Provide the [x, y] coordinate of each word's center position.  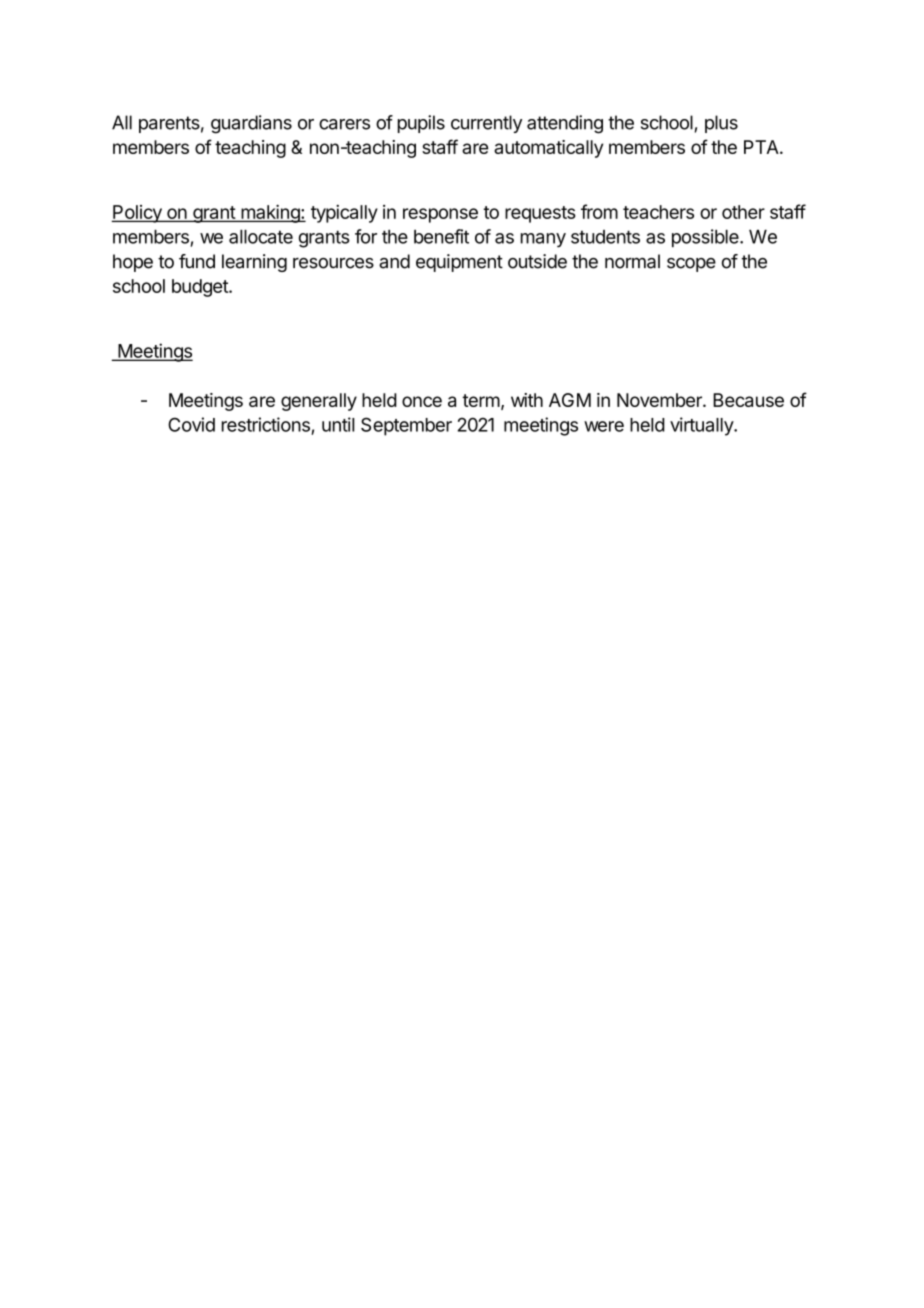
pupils [421, 124]
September [406, 426]
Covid [191, 424]
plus [721, 124]
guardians [251, 124]
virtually [702, 426]
